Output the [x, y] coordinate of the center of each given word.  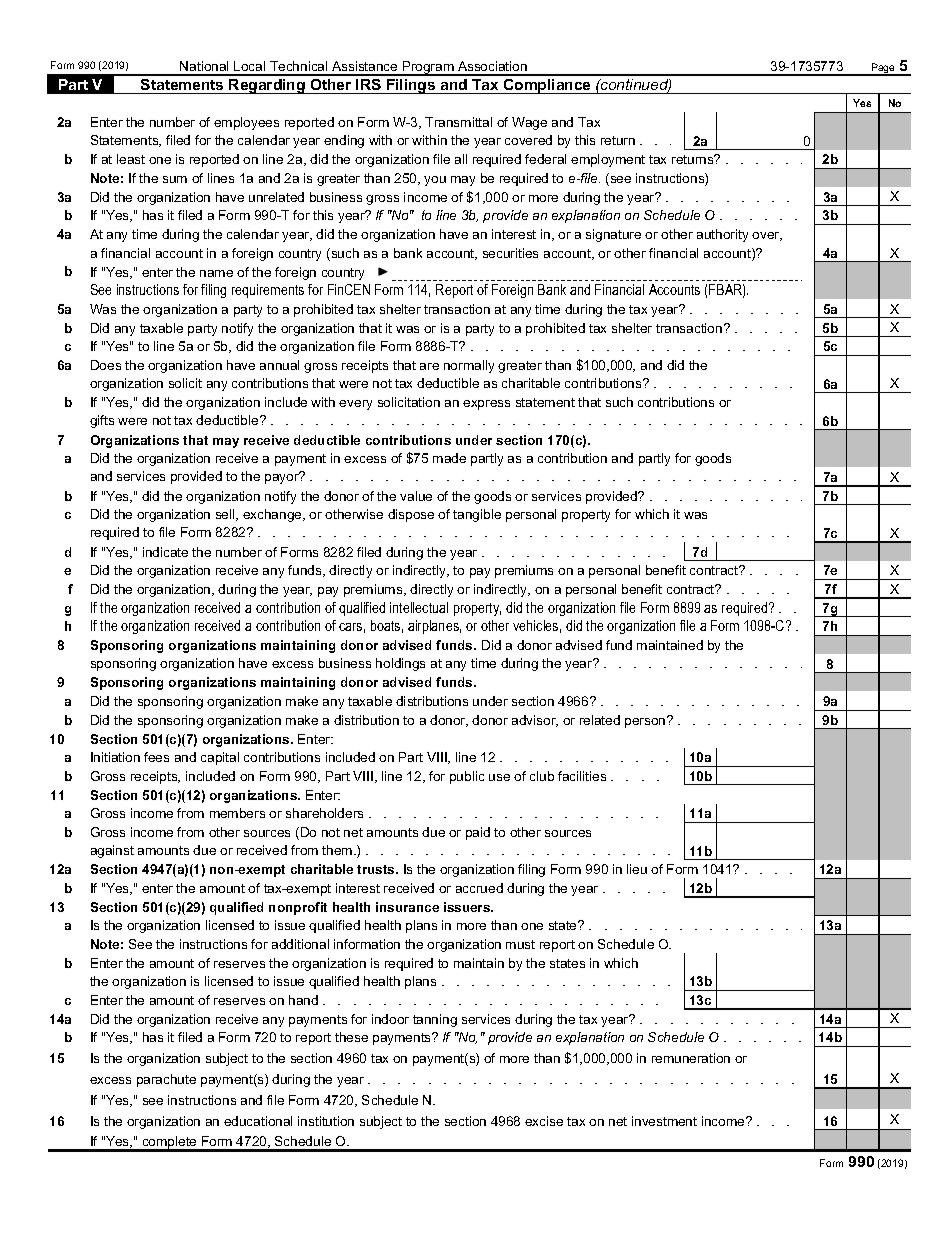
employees [246, 123]
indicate [165, 552]
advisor [535, 721]
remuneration [691, 1058]
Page [883, 69]
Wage [529, 123]
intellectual [419, 607]
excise [544, 1121]
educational [258, 1121]
